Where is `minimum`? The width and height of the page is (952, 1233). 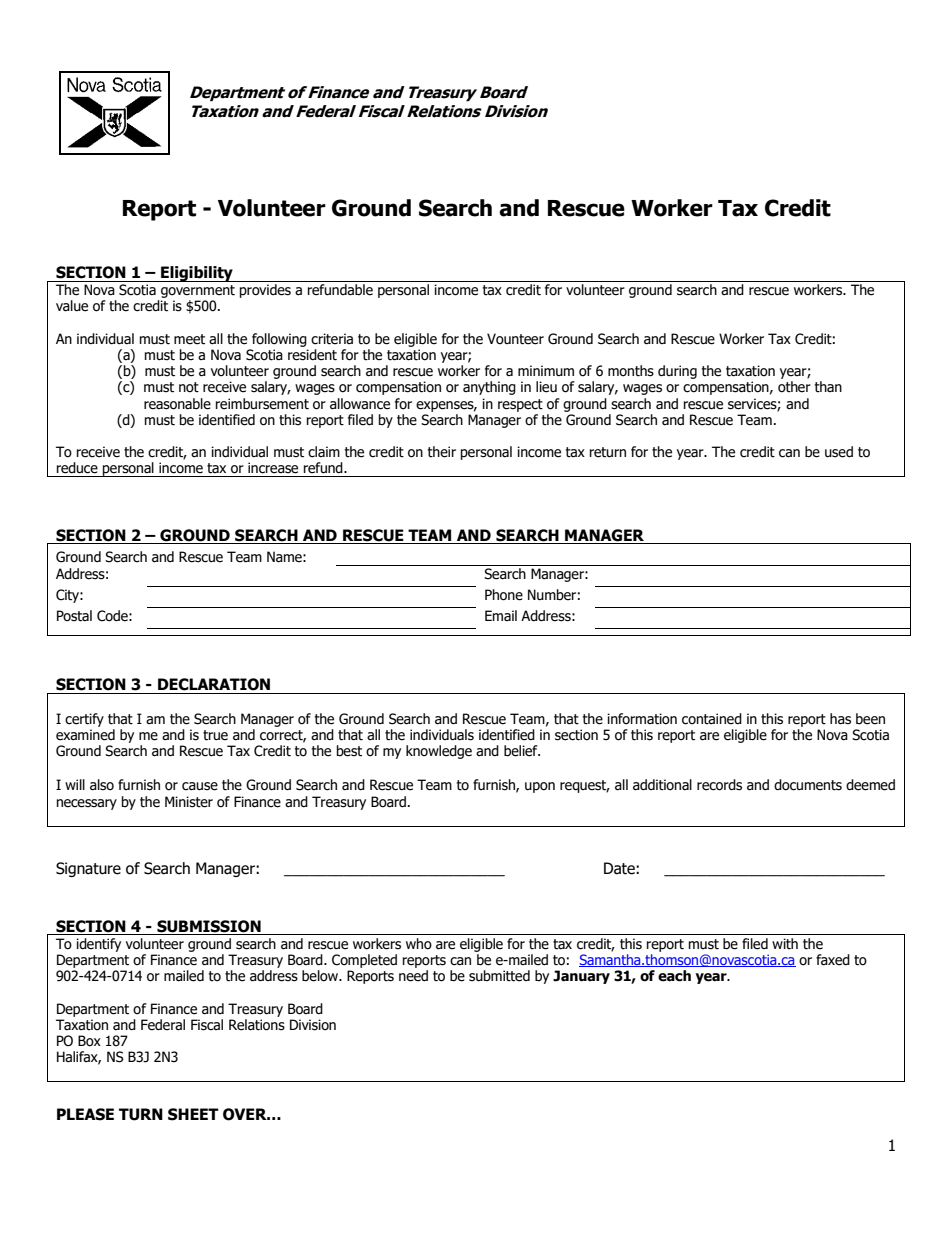 minimum is located at coordinates (546, 371).
